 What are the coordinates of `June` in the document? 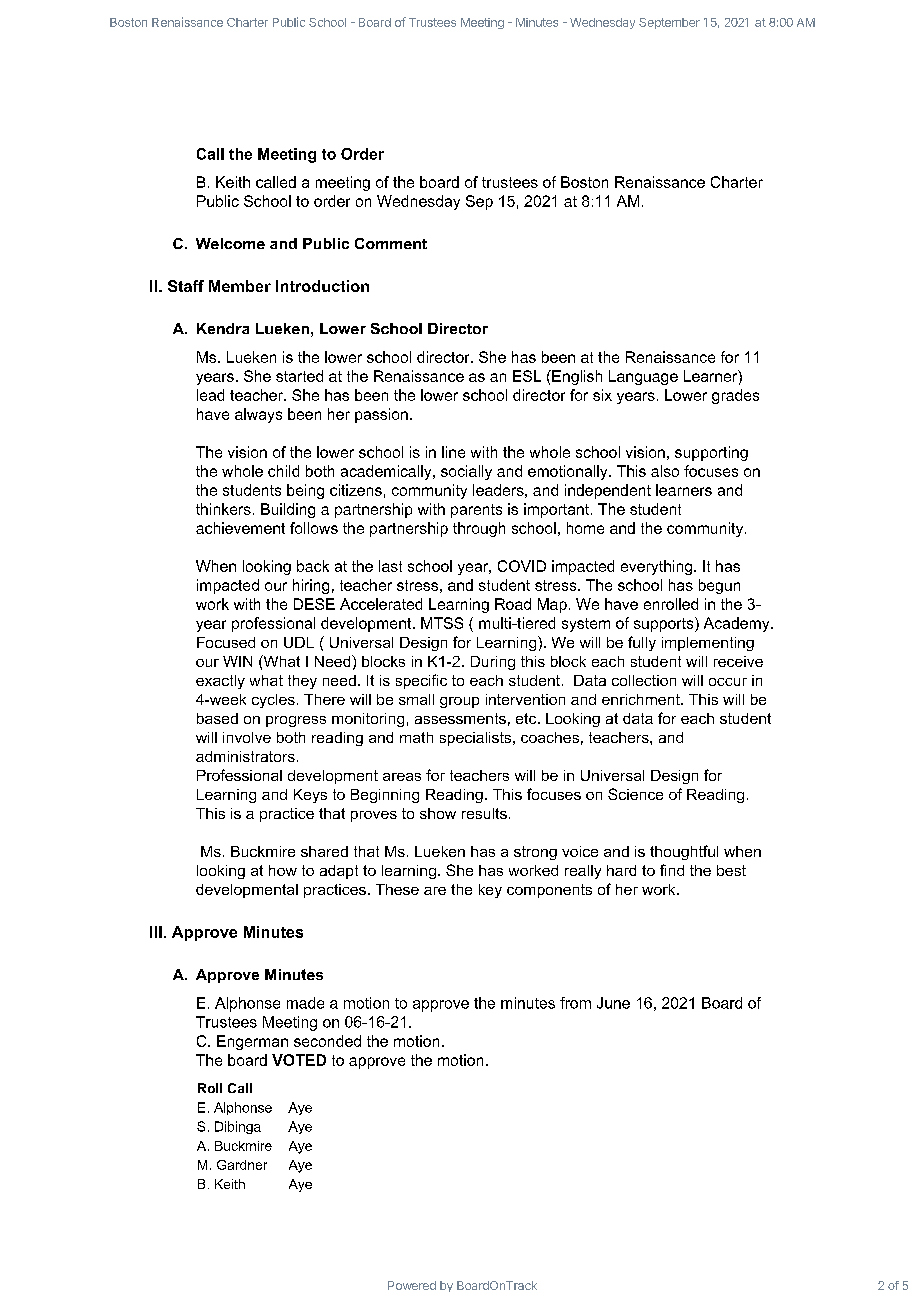 It's located at (613, 1003).
